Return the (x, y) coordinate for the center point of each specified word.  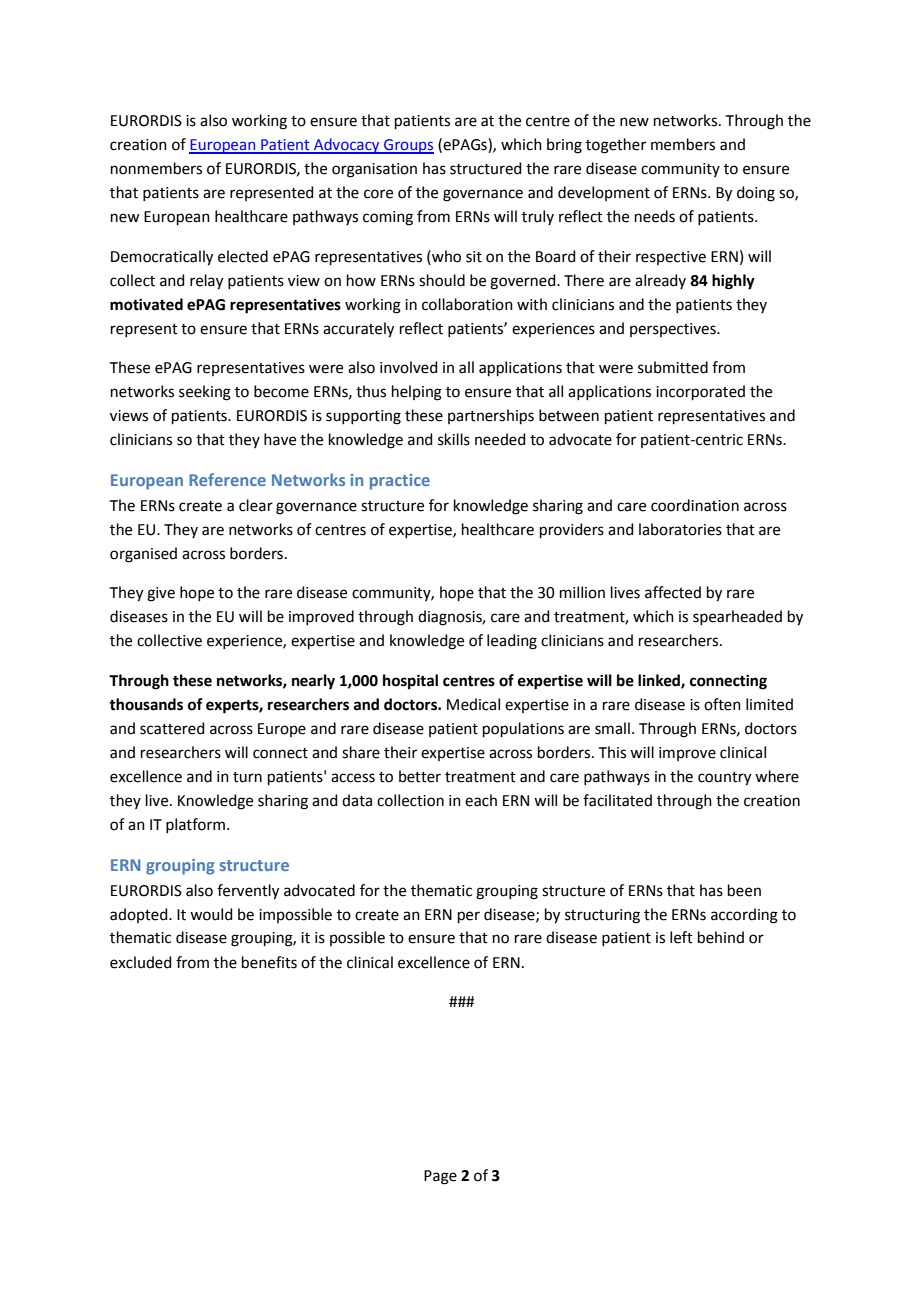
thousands (146, 704)
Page (440, 1177)
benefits (269, 962)
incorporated (700, 392)
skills (454, 439)
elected (243, 256)
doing (756, 194)
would (211, 914)
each (481, 800)
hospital (410, 682)
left (681, 937)
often (722, 704)
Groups (408, 146)
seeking (205, 393)
